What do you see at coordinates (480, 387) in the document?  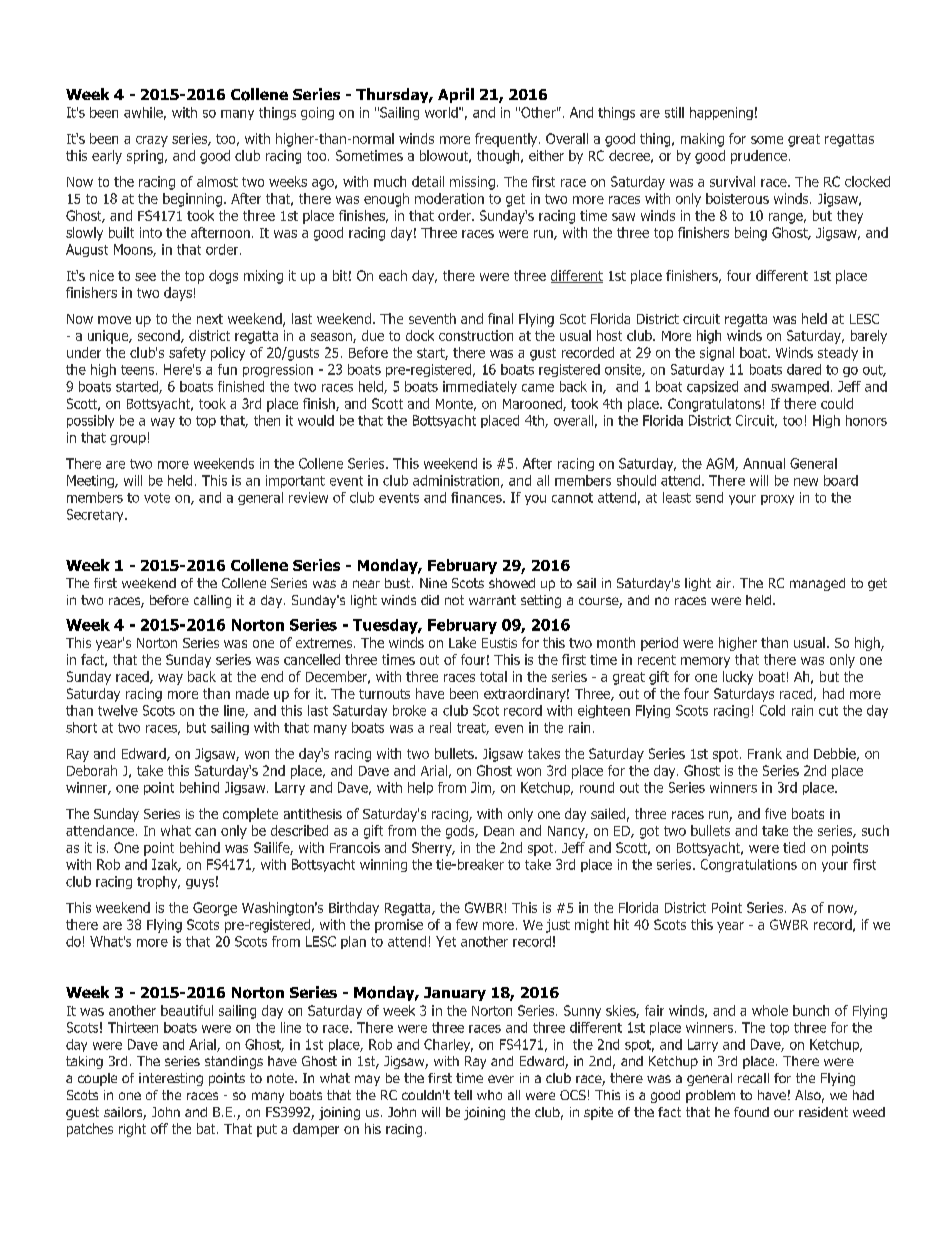 I see `immediately` at bounding box center [480, 387].
